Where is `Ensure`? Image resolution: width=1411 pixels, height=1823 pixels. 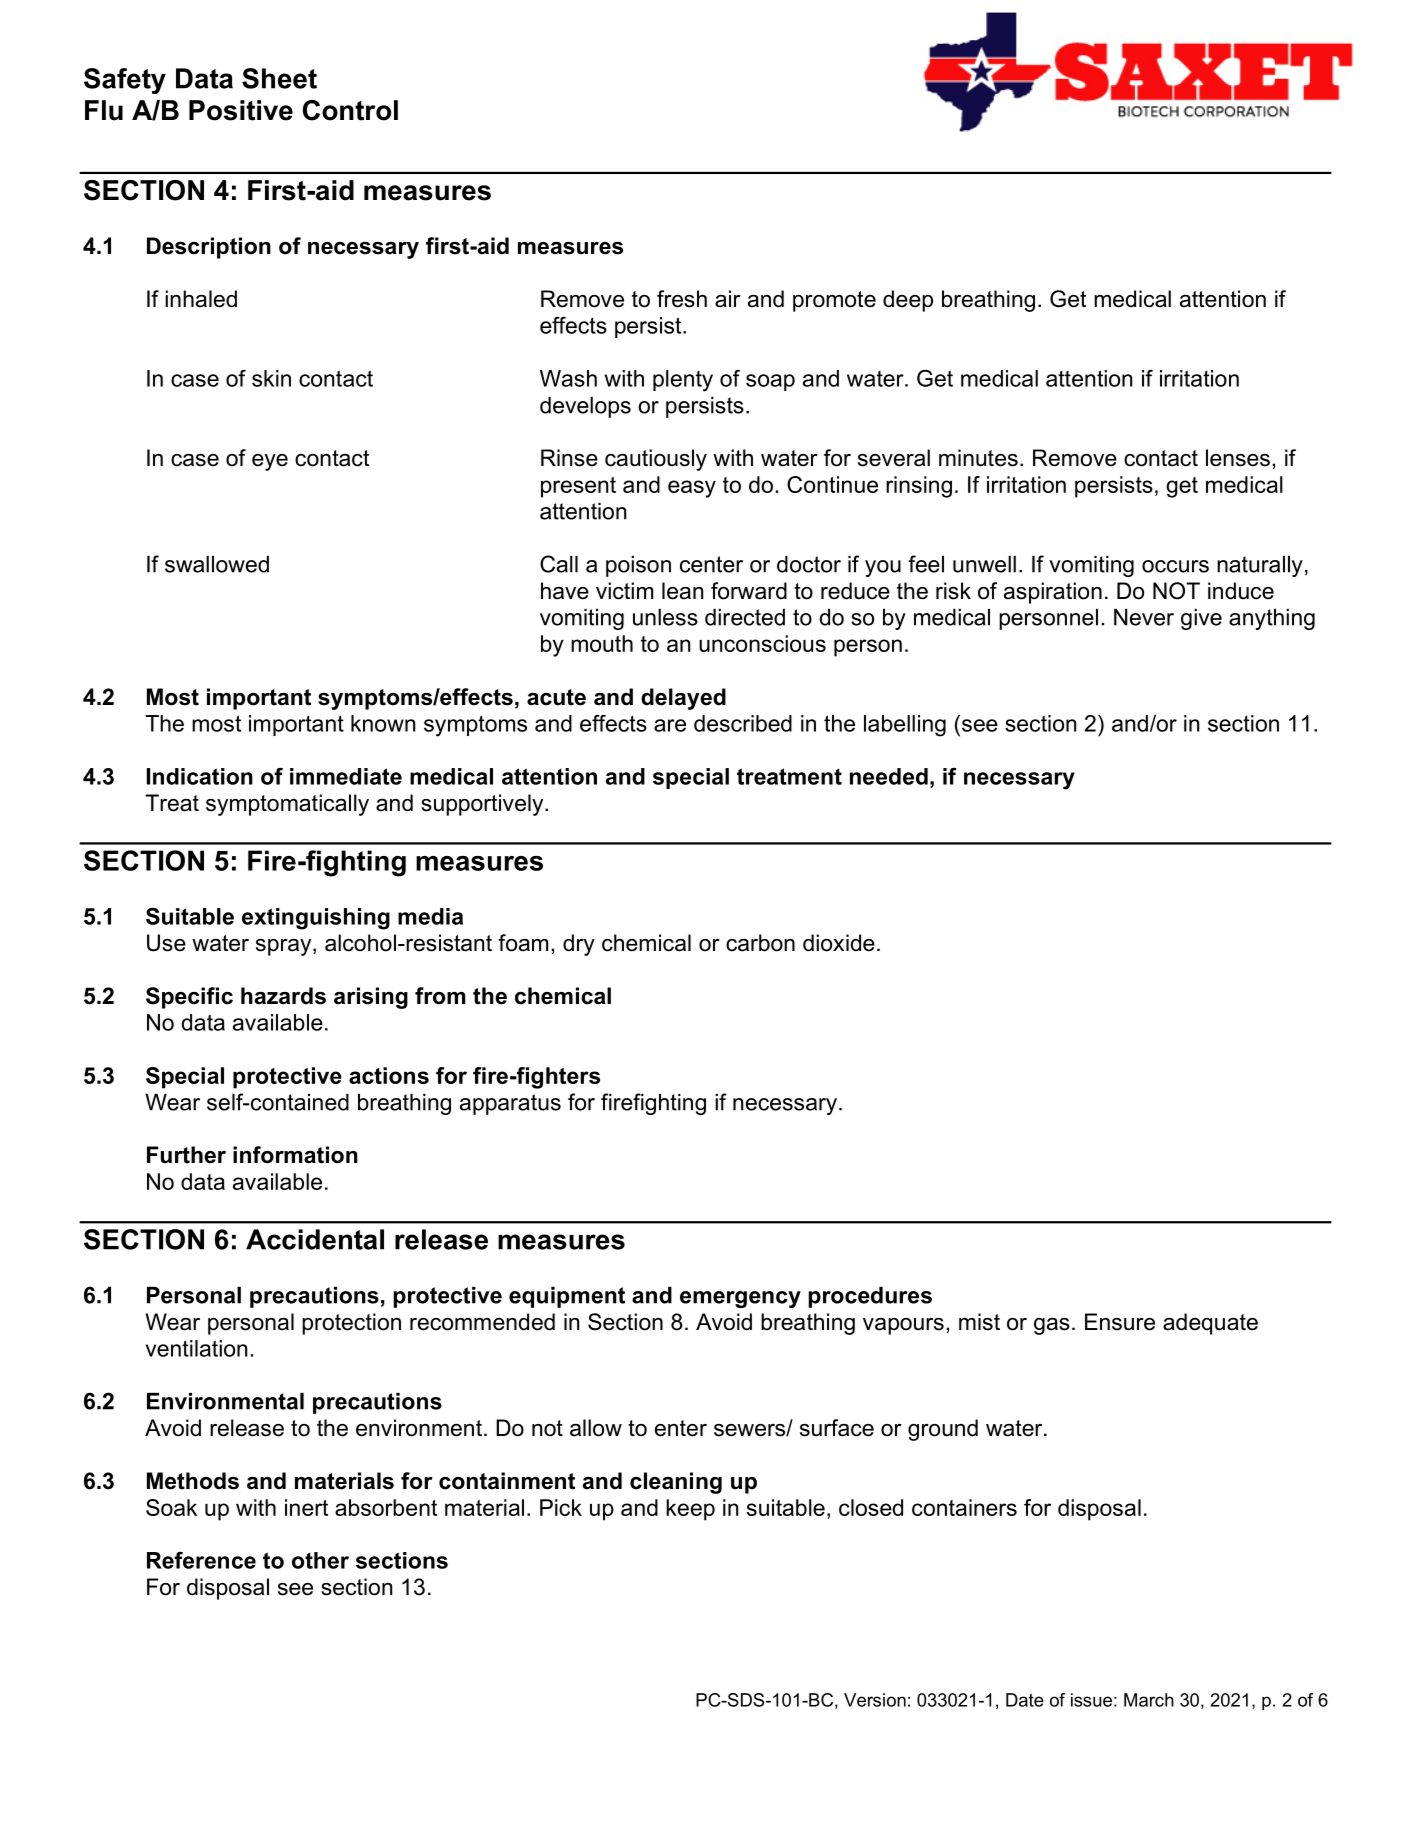 Ensure is located at coordinates (1120, 1322).
